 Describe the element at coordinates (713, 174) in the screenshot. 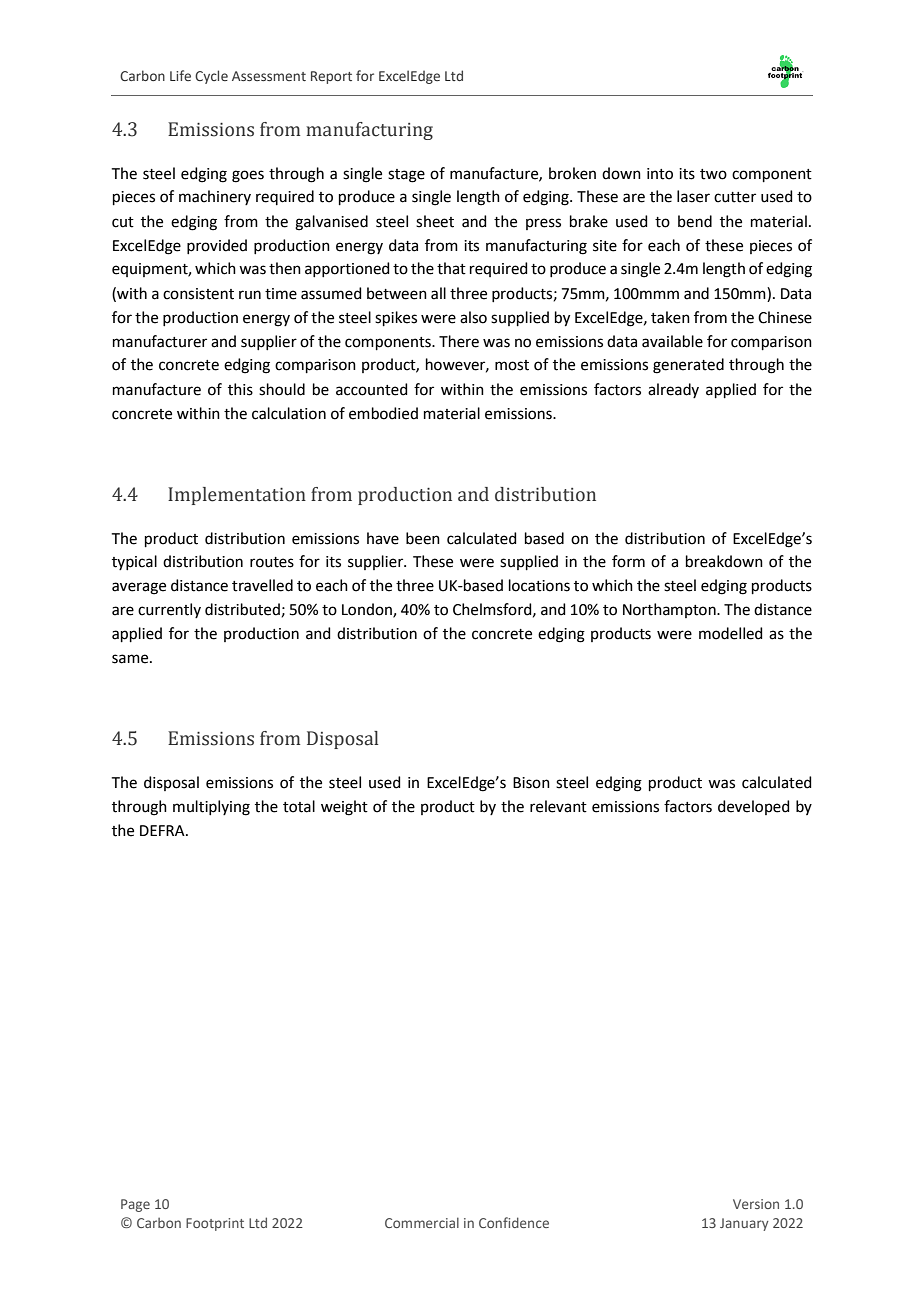

I see `two` at that location.
